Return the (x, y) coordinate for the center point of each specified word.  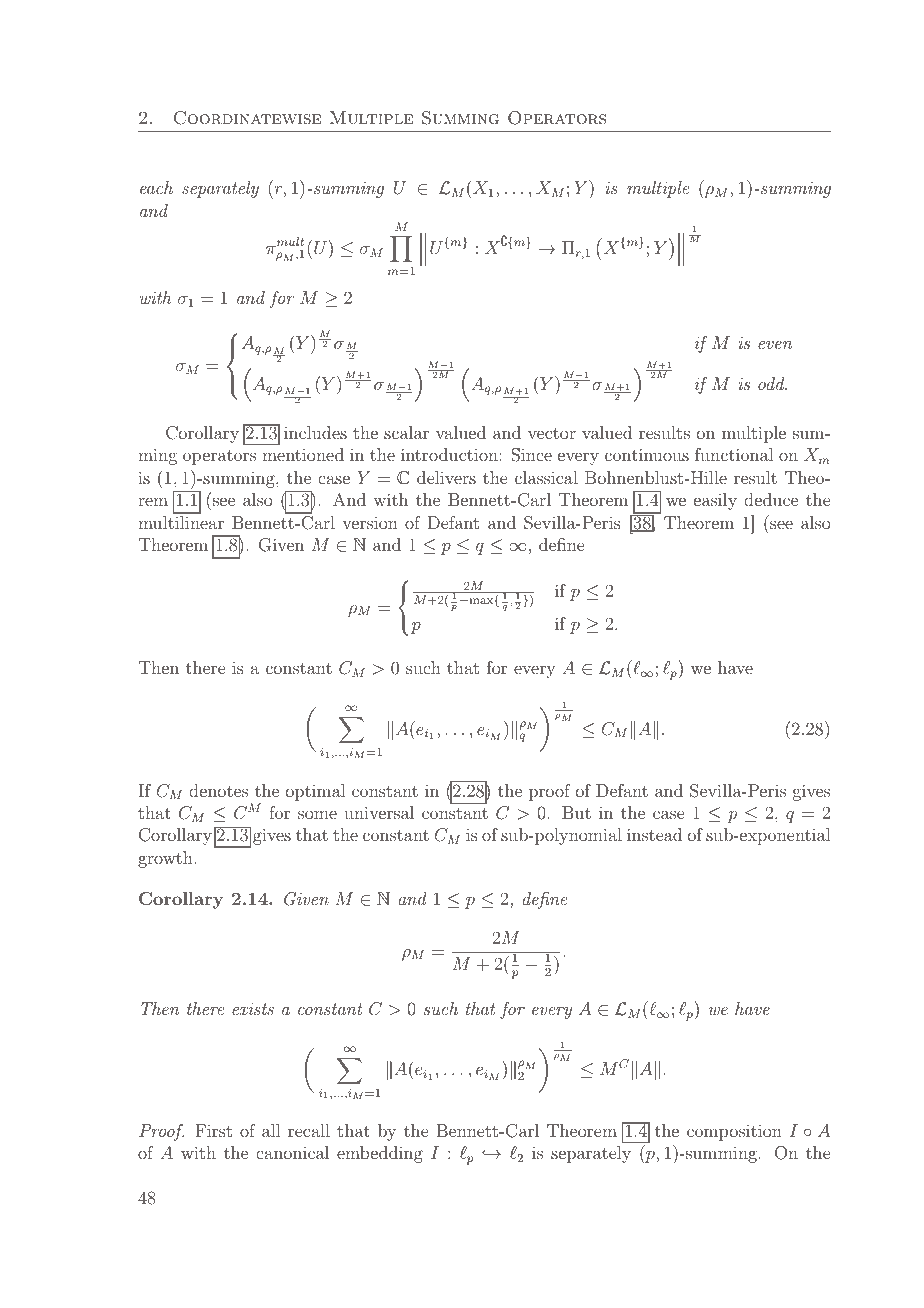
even (775, 345)
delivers (446, 477)
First (213, 1130)
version (370, 523)
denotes (218, 790)
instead (654, 834)
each (156, 187)
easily (715, 501)
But (576, 812)
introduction (450, 454)
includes (315, 432)
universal (379, 812)
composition (734, 1132)
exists (253, 1009)
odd (772, 383)
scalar (406, 432)
